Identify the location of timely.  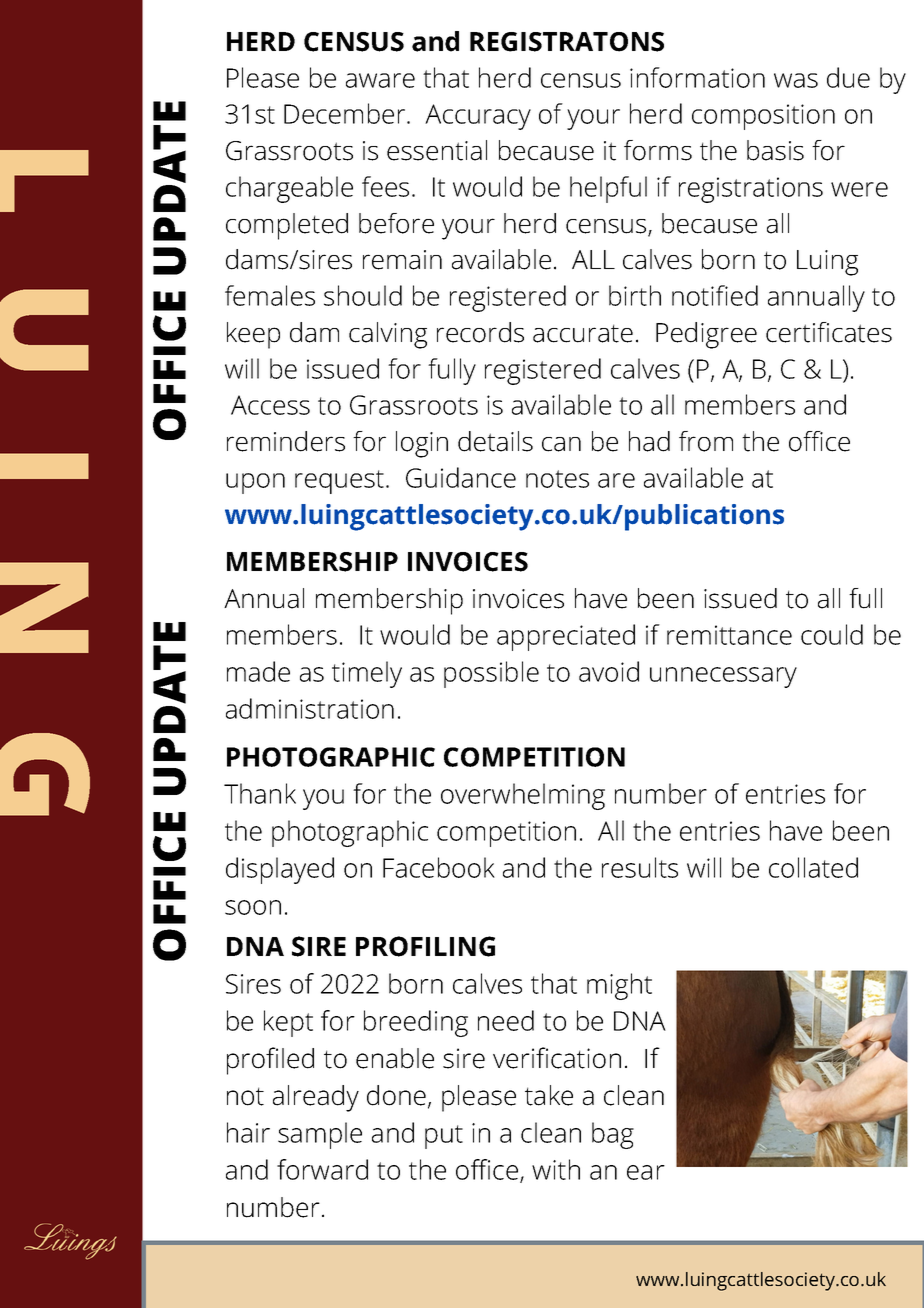
(367, 674).
